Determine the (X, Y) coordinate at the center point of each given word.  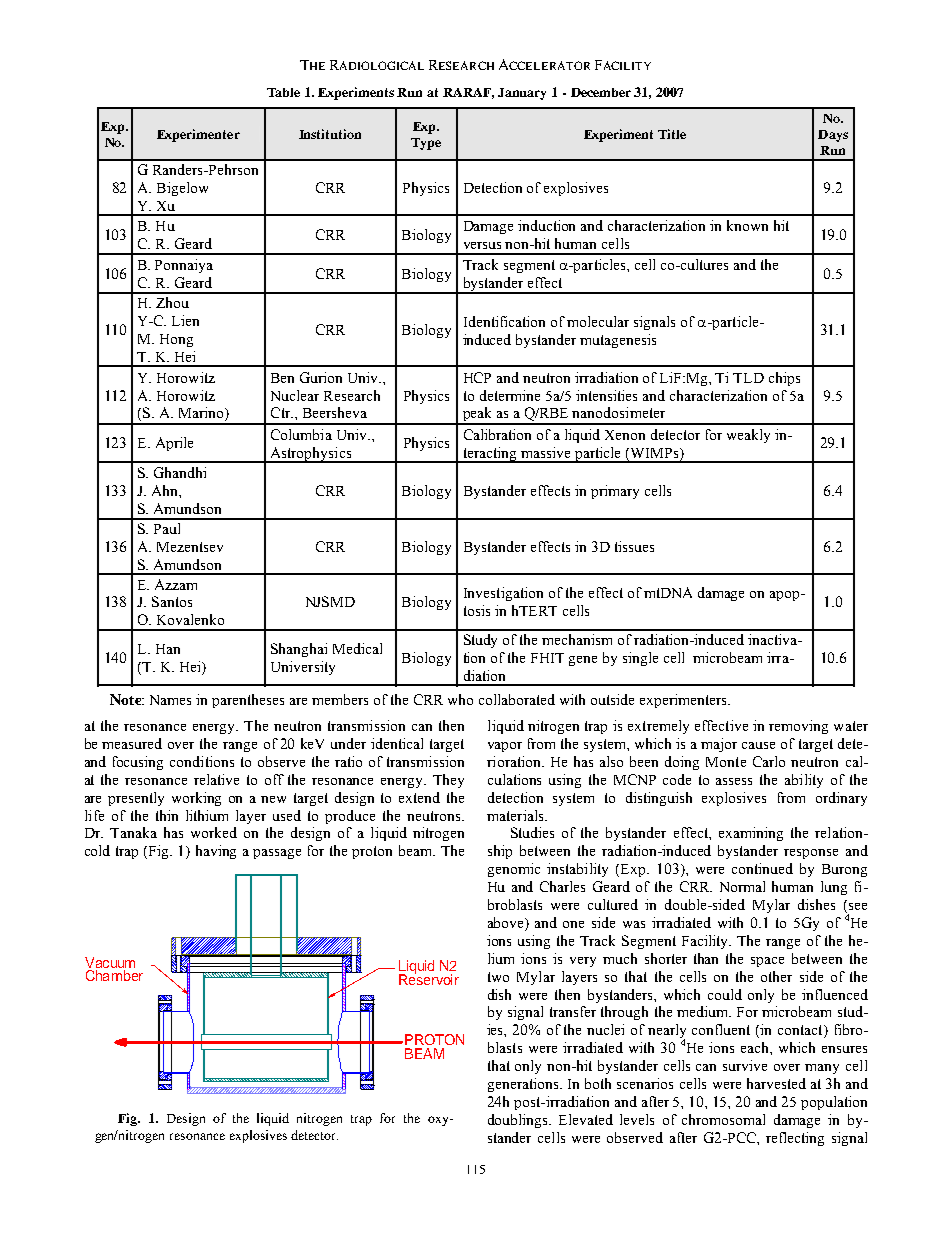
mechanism (577, 639)
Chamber (114, 975)
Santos (172, 601)
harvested (776, 1083)
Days (833, 136)
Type (426, 144)
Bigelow (182, 189)
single (640, 659)
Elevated (586, 1119)
